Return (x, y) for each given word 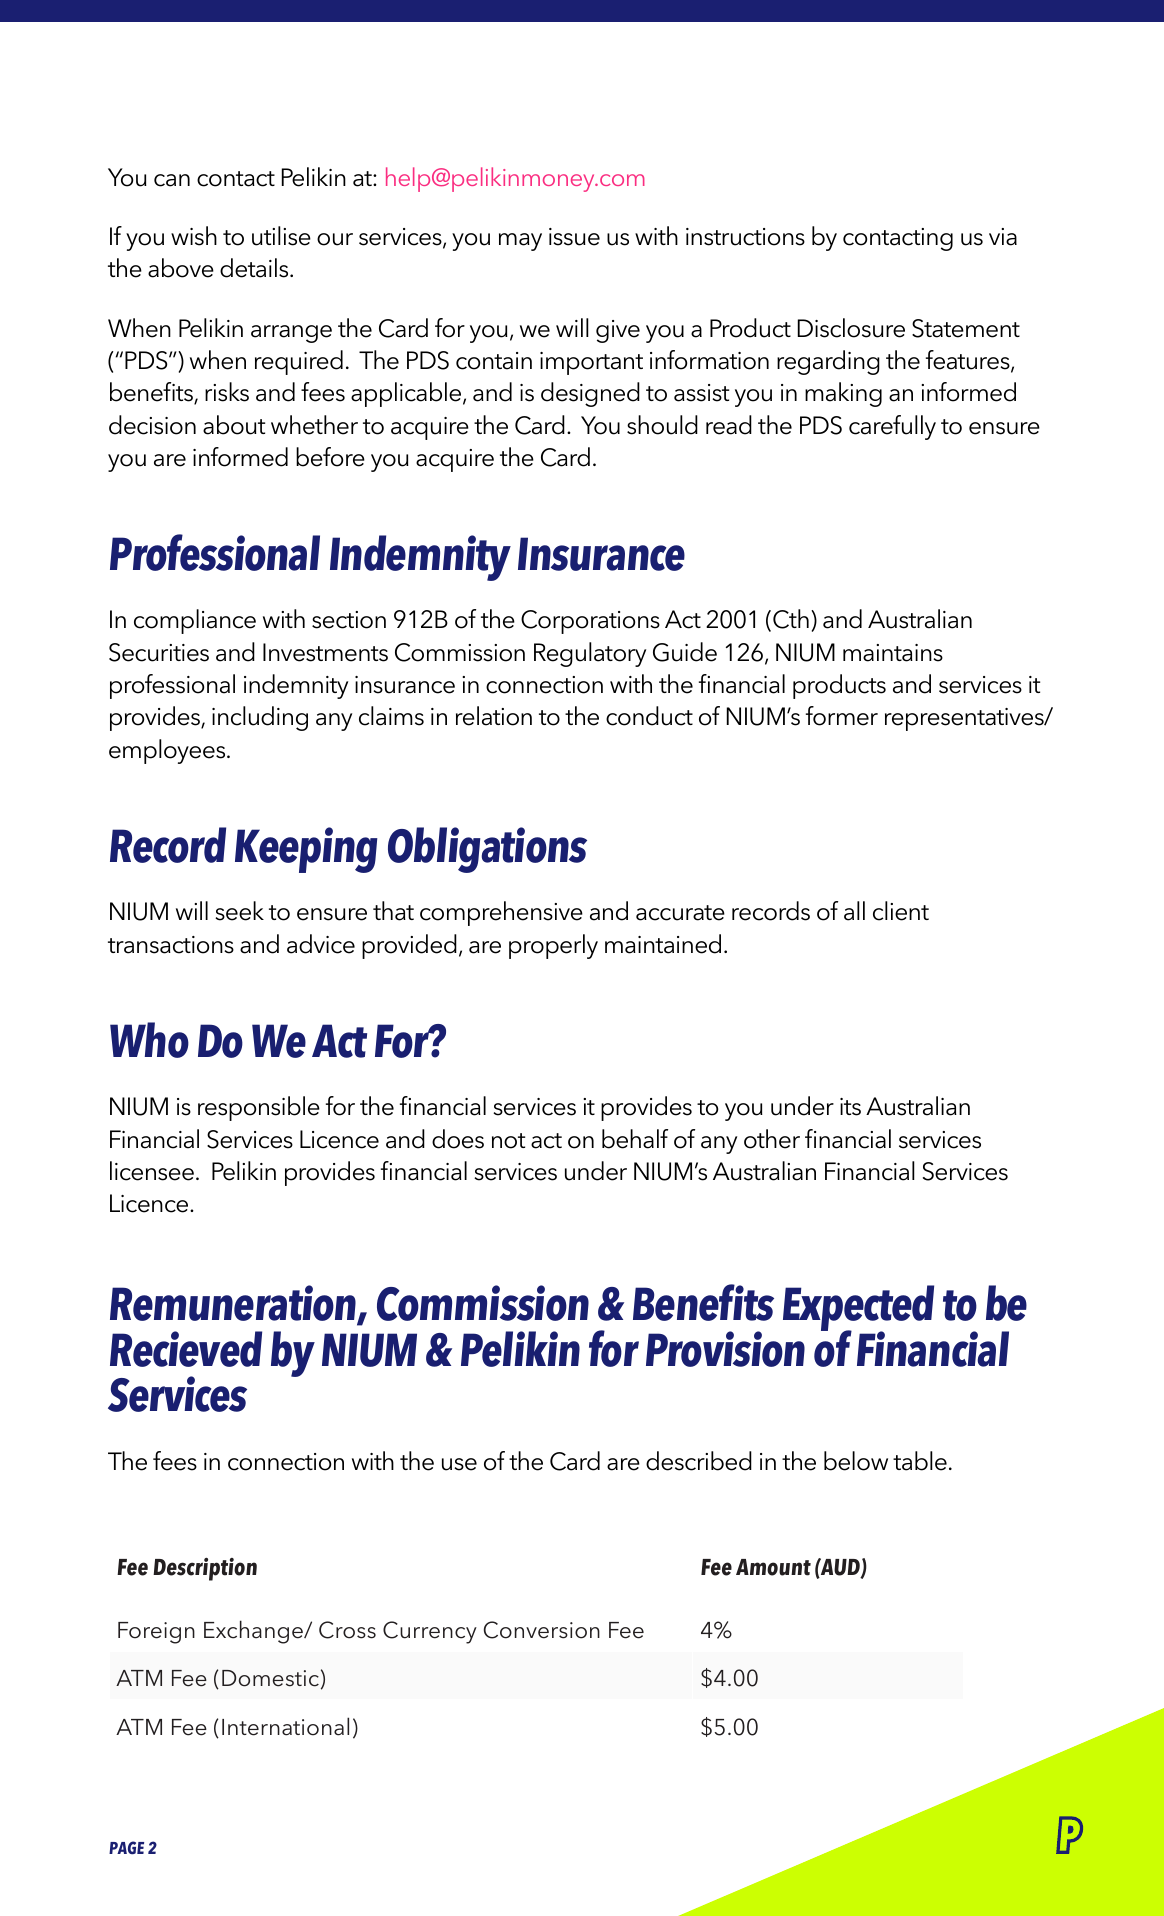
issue (574, 237)
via (1003, 237)
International (285, 1726)
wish (194, 236)
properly (553, 946)
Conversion (542, 1630)
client (901, 911)
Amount (773, 1567)
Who (149, 1040)
